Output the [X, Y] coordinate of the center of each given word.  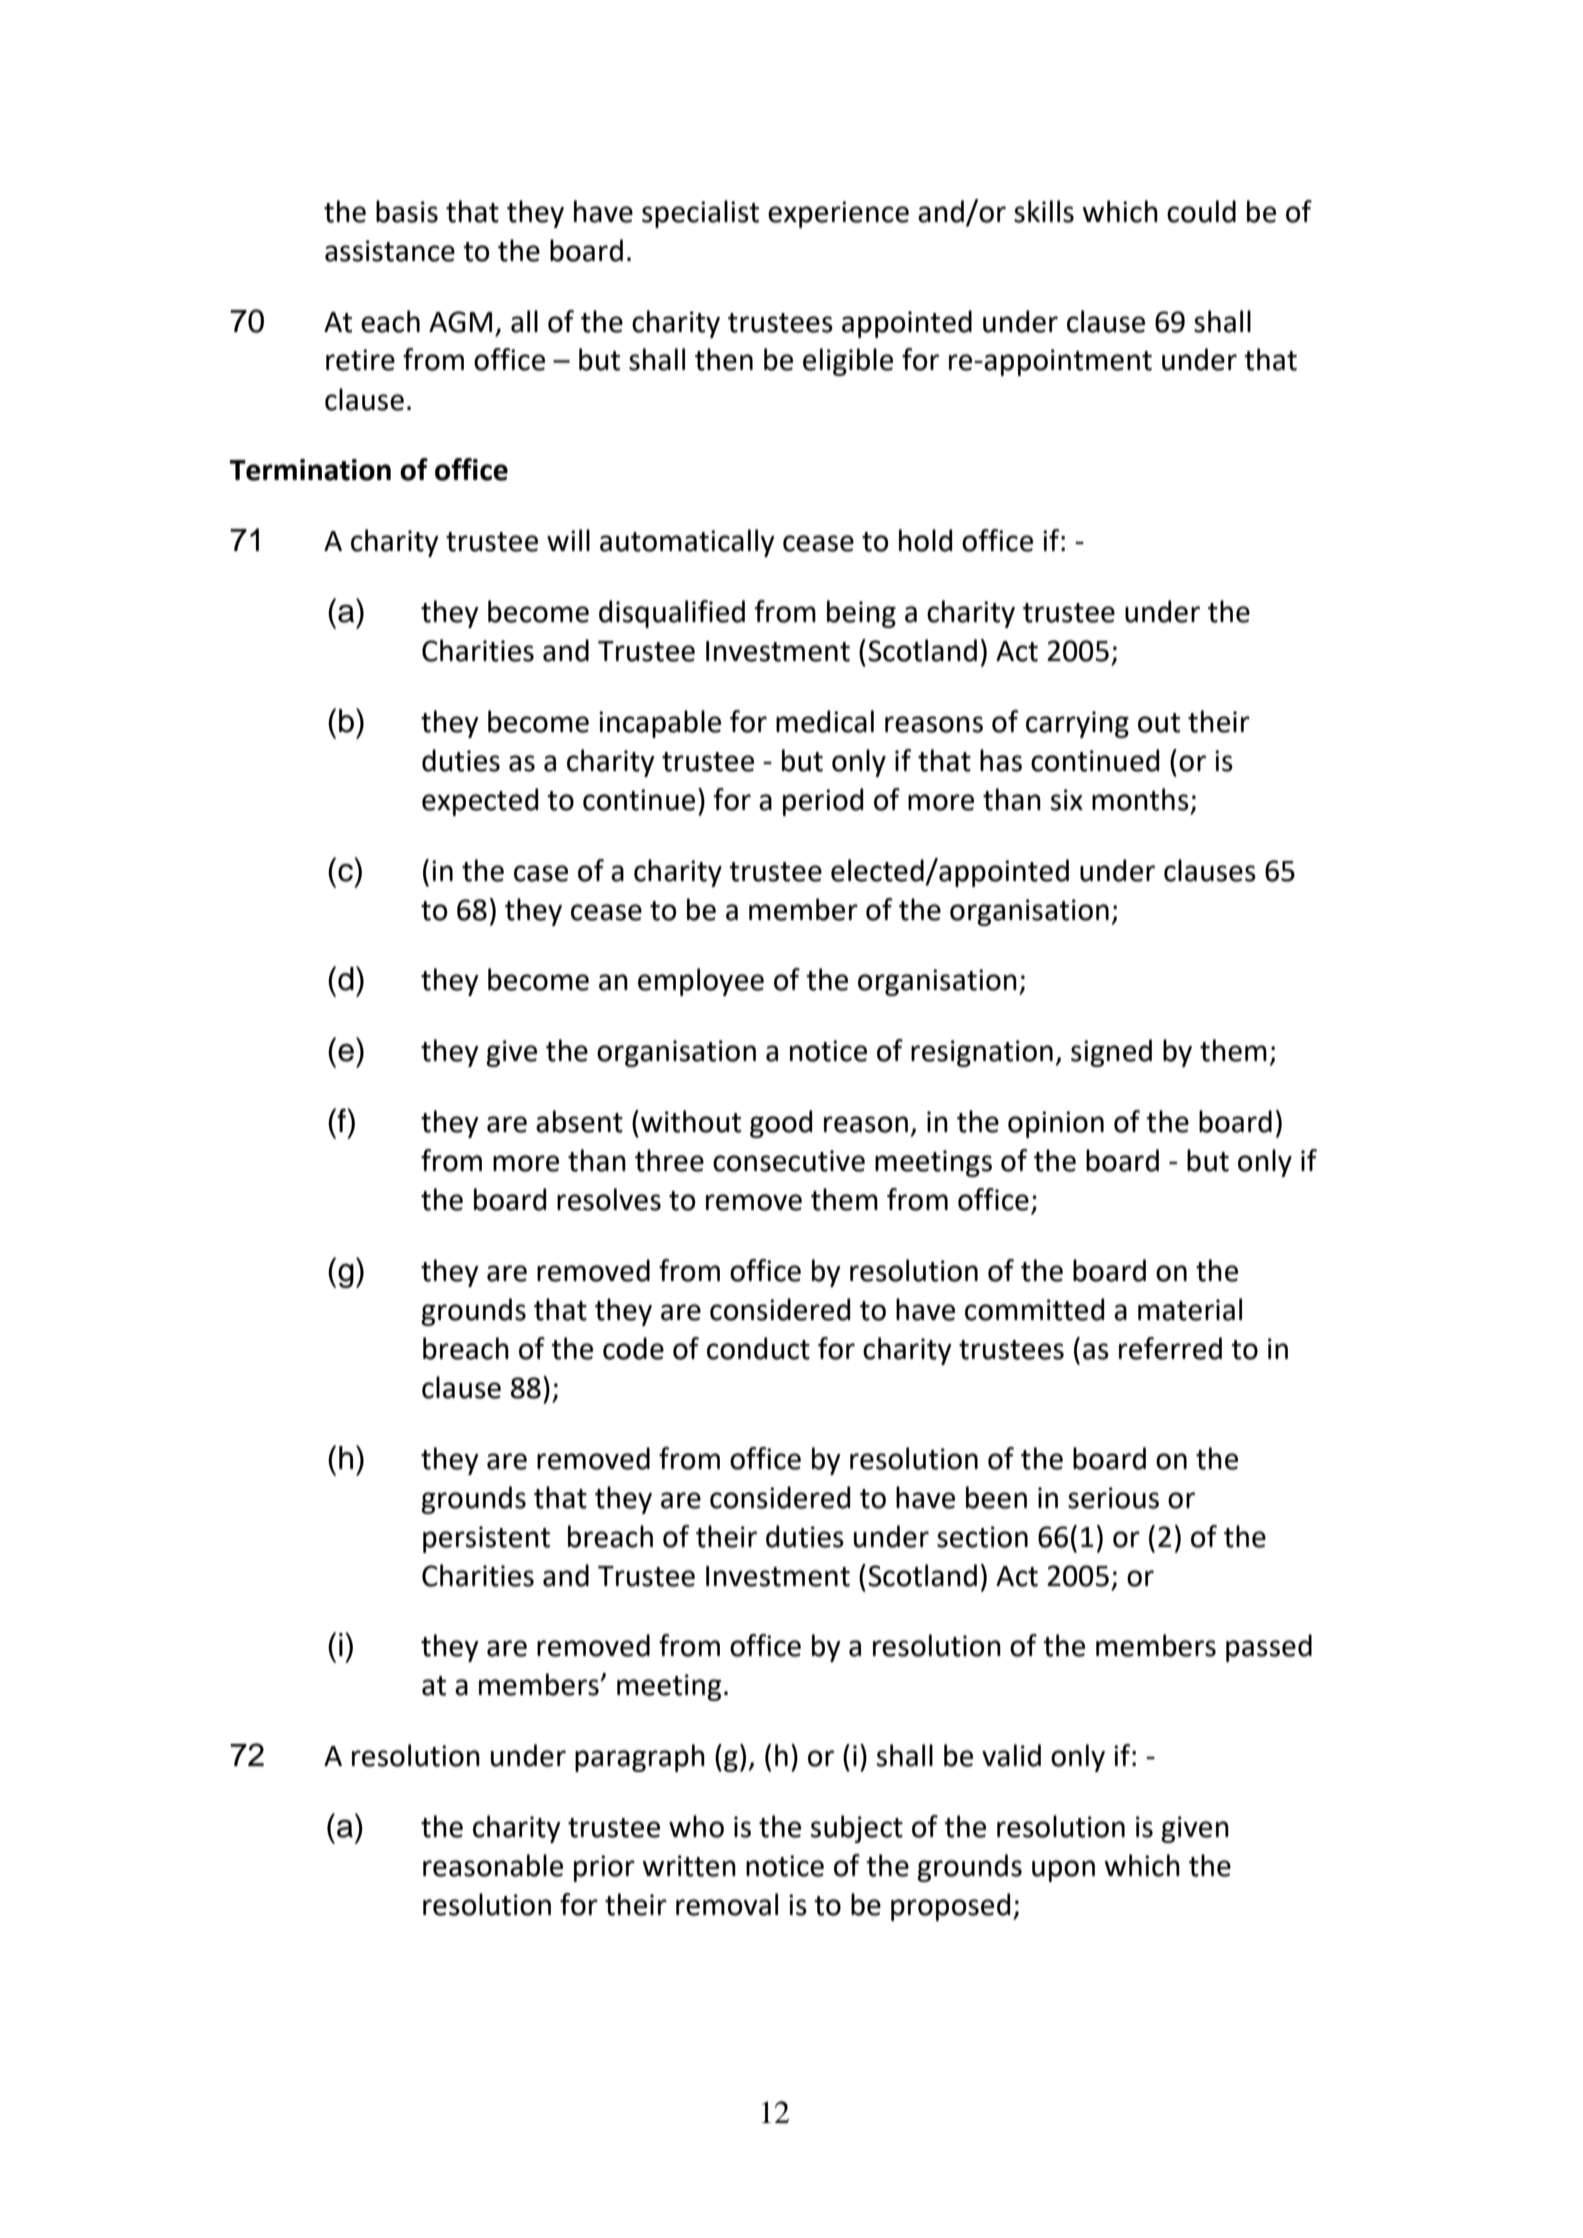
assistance [390, 251]
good [781, 1124]
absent [579, 1121]
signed [1111, 1053]
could [1201, 211]
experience [838, 214]
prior [604, 1868]
